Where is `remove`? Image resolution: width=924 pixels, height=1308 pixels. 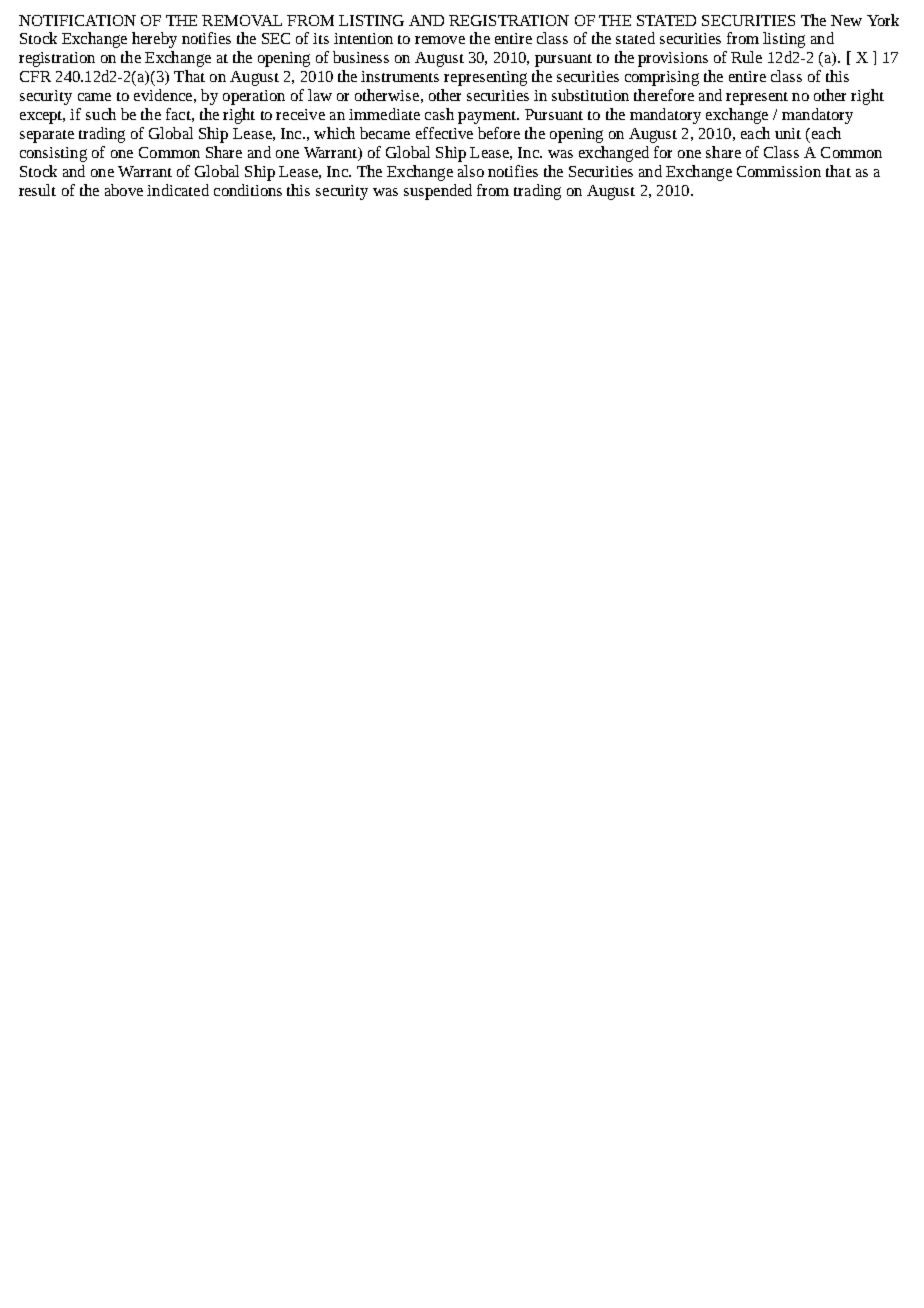 remove is located at coordinates (440, 40).
